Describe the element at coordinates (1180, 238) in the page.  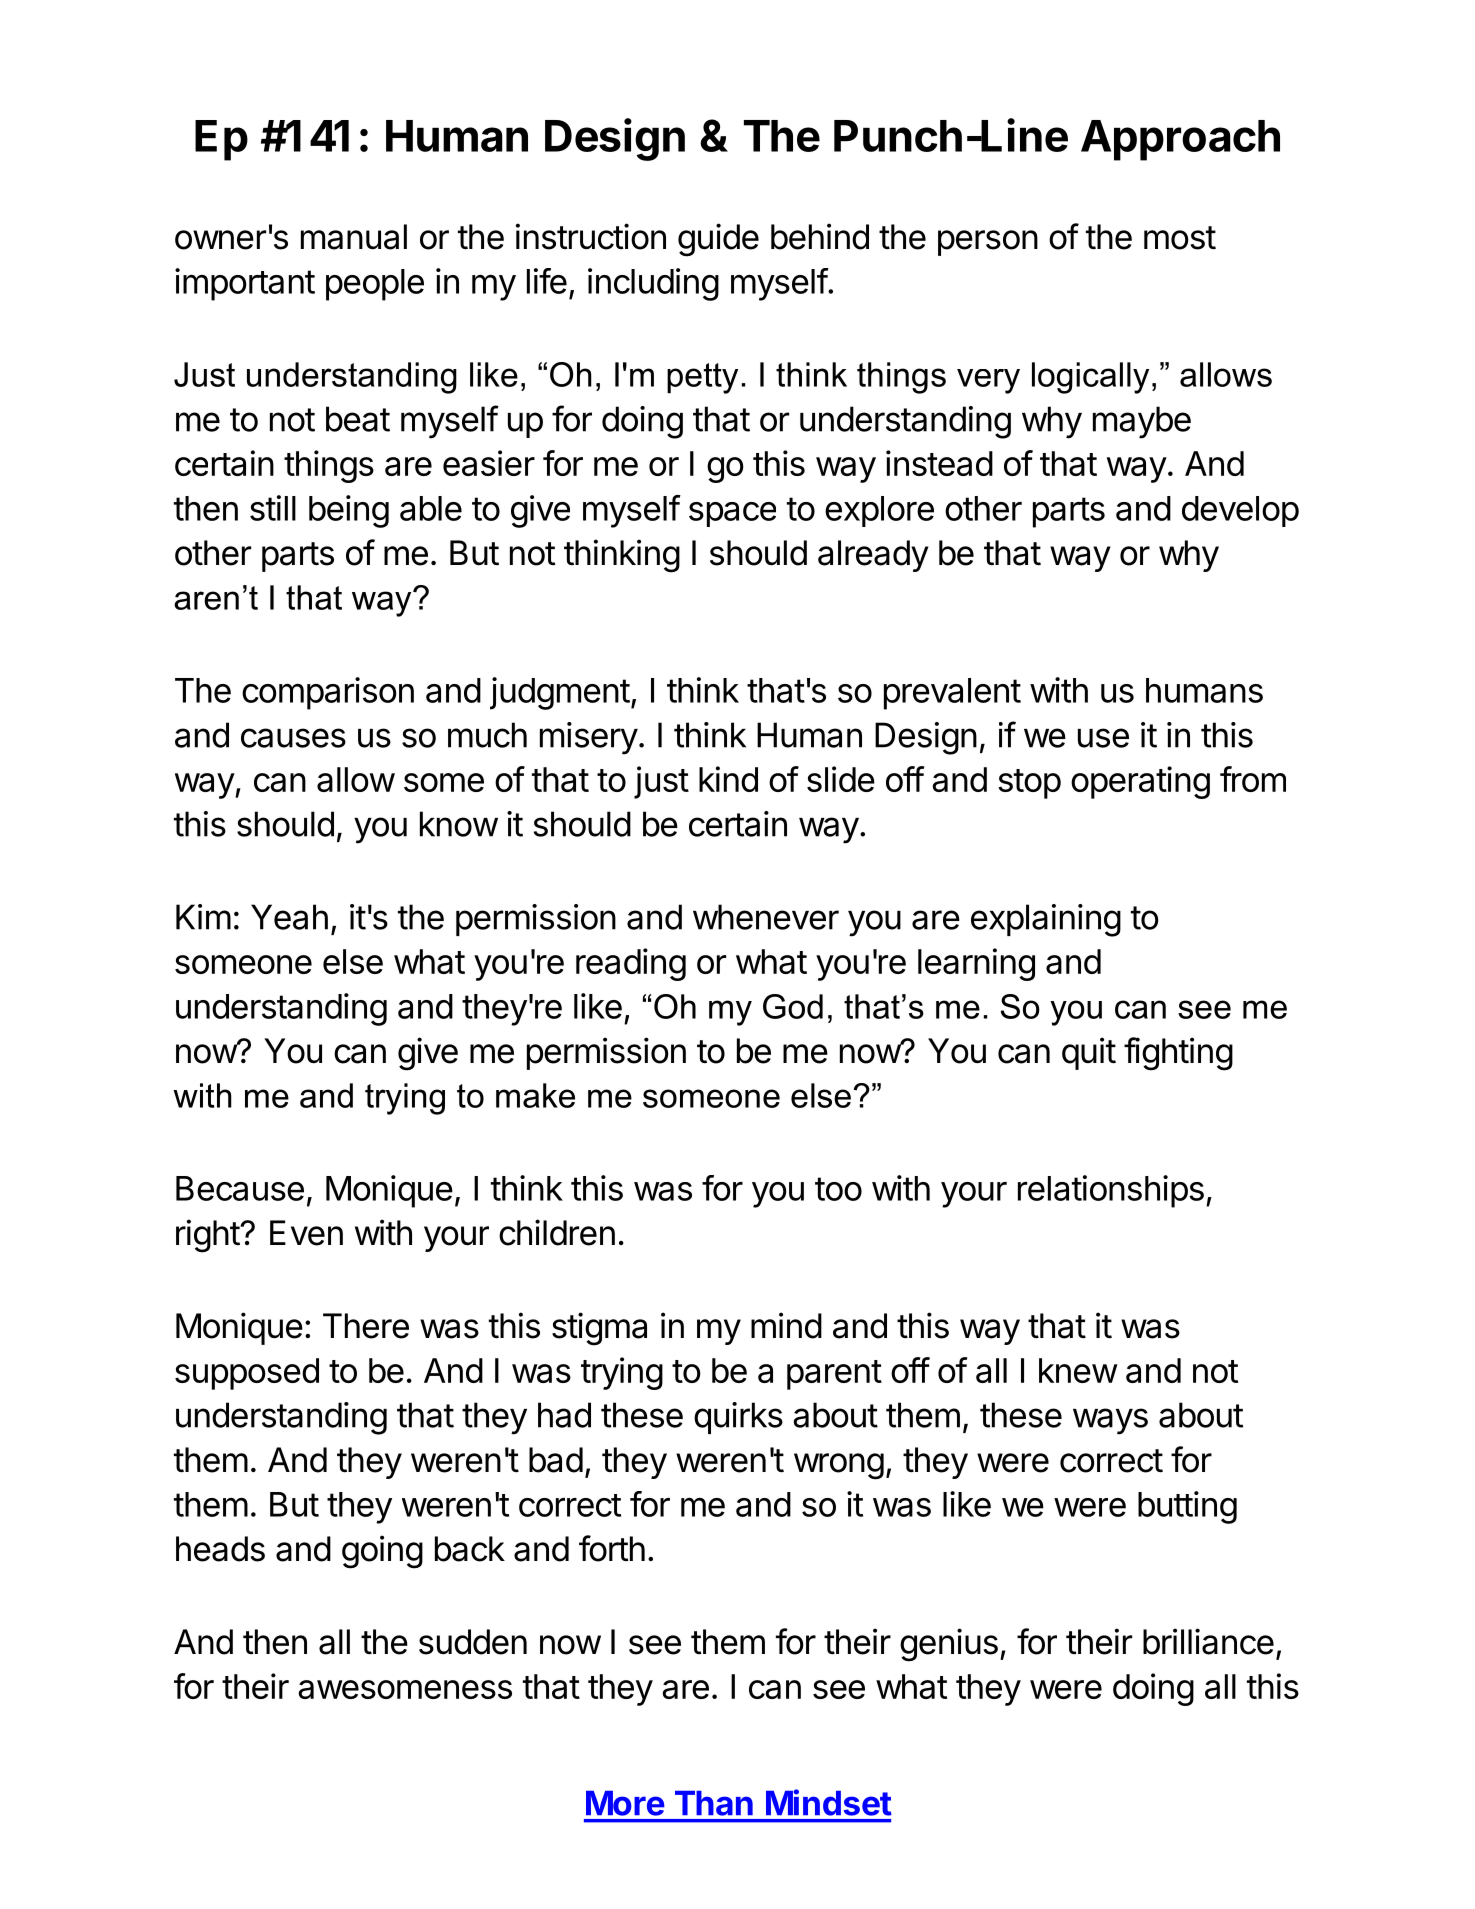
I see `most` at that location.
